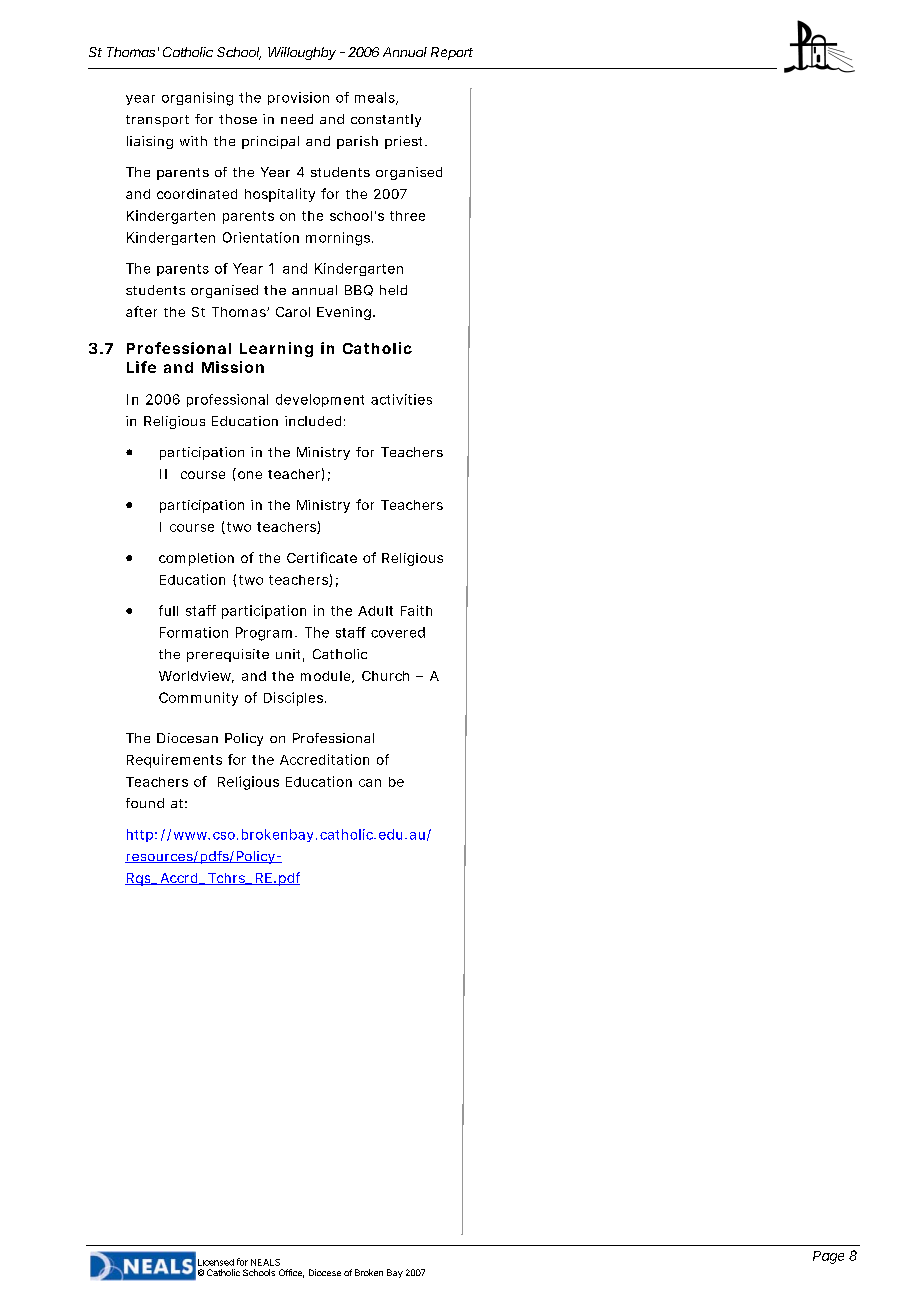  Describe the element at coordinates (141, 367) in the screenshot. I see `Life` at that location.
